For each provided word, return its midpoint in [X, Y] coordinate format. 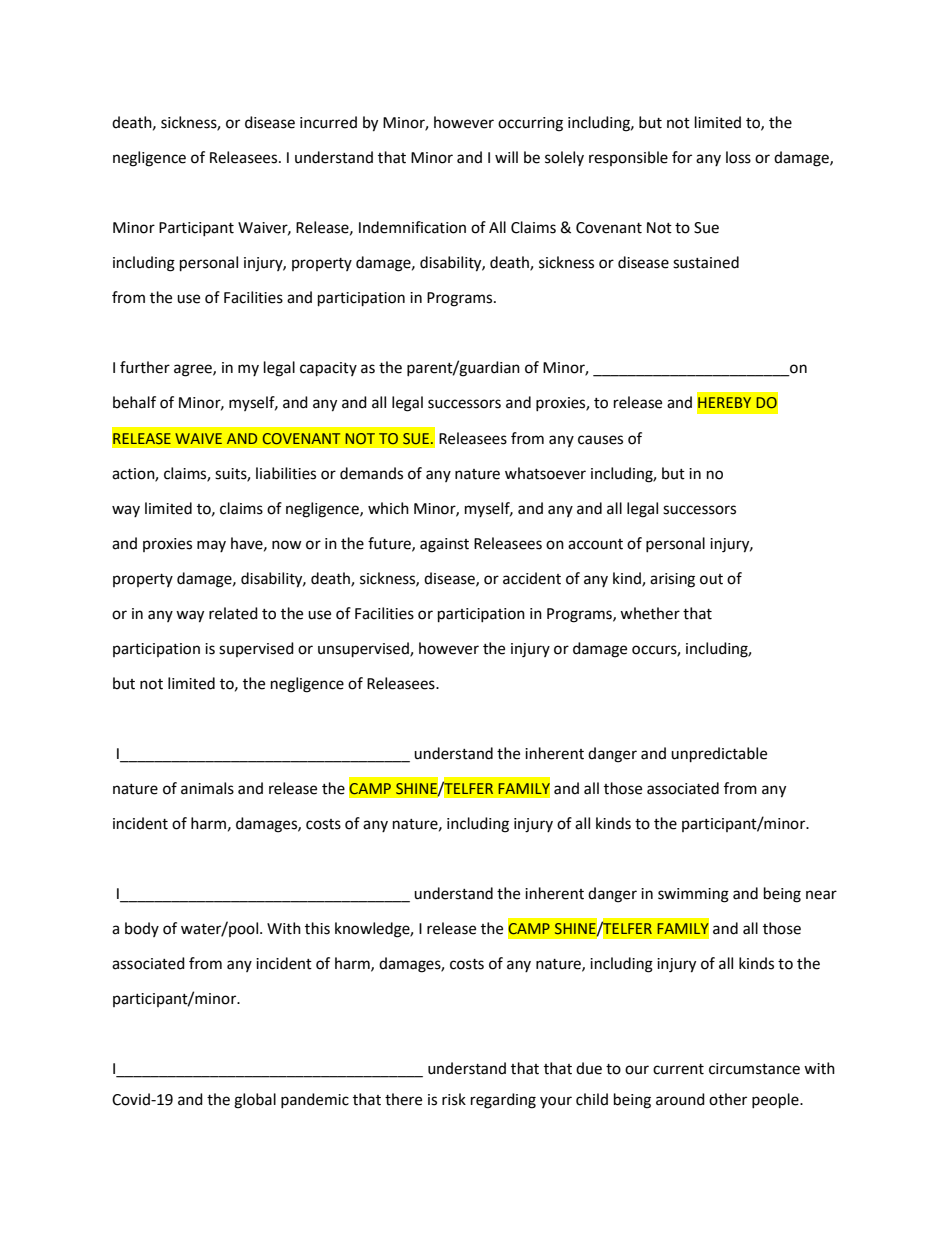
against [444, 545]
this [317, 928]
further [145, 367]
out [711, 579]
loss [738, 157]
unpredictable [719, 755]
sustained [706, 262]
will [506, 157]
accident [532, 578]
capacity [328, 369]
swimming [693, 895]
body [142, 929]
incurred [328, 122]
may [211, 546]
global [255, 1101]
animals [207, 788]
